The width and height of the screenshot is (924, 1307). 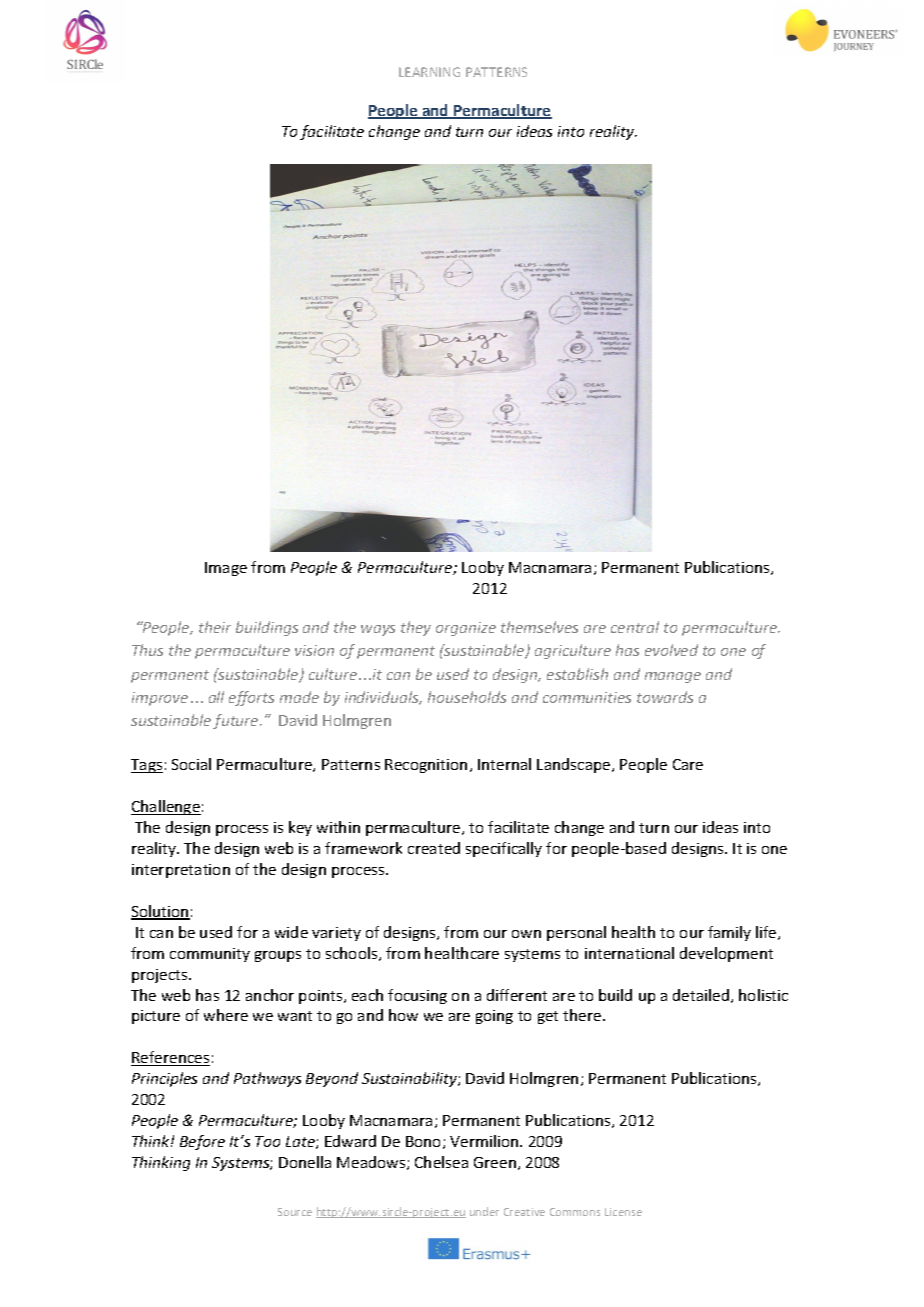 What do you see at coordinates (729, 933) in the screenshot?
I see `family` at bounding box center [729, 933].
